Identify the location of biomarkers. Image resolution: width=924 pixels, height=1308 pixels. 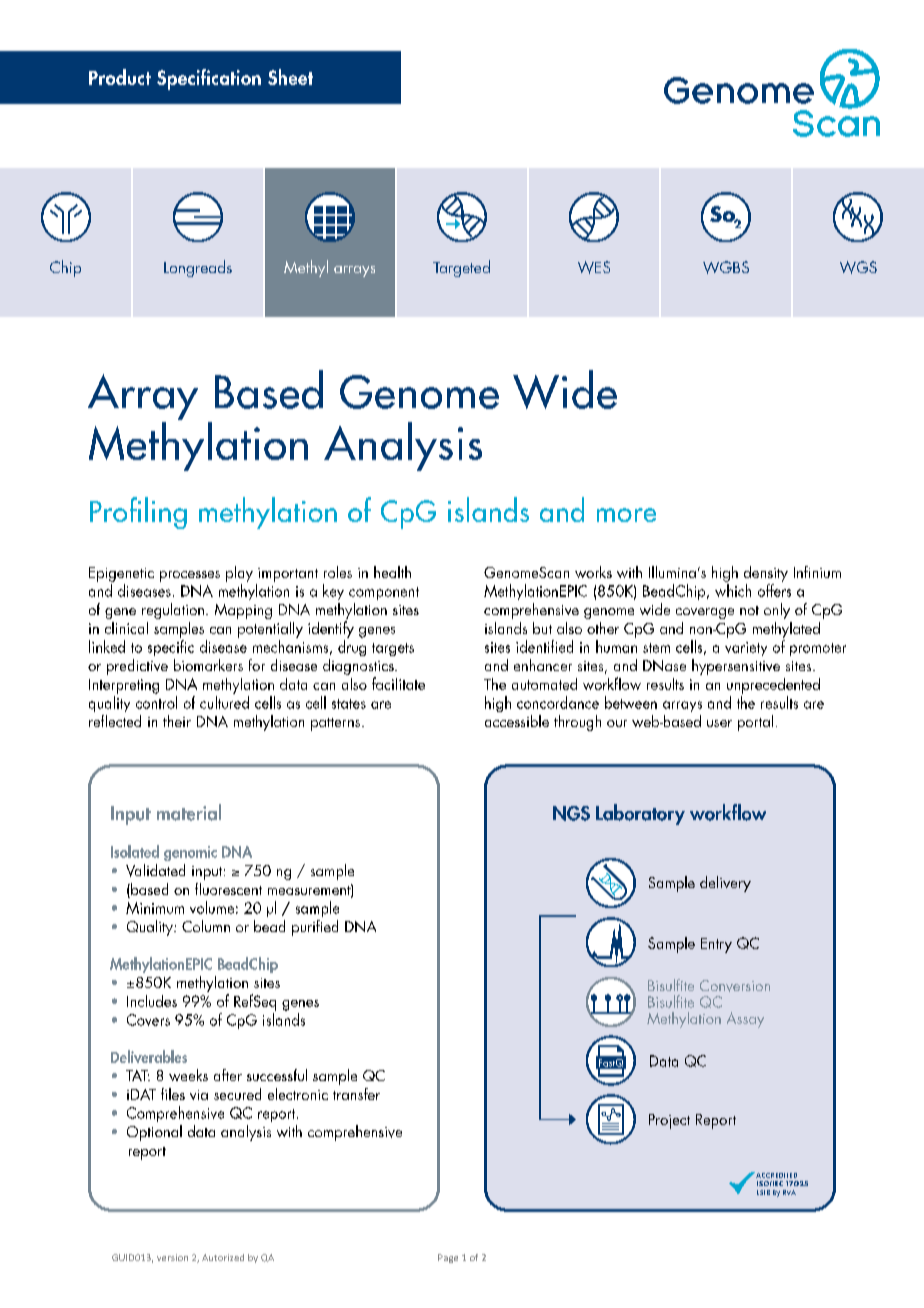
(208, 665).
